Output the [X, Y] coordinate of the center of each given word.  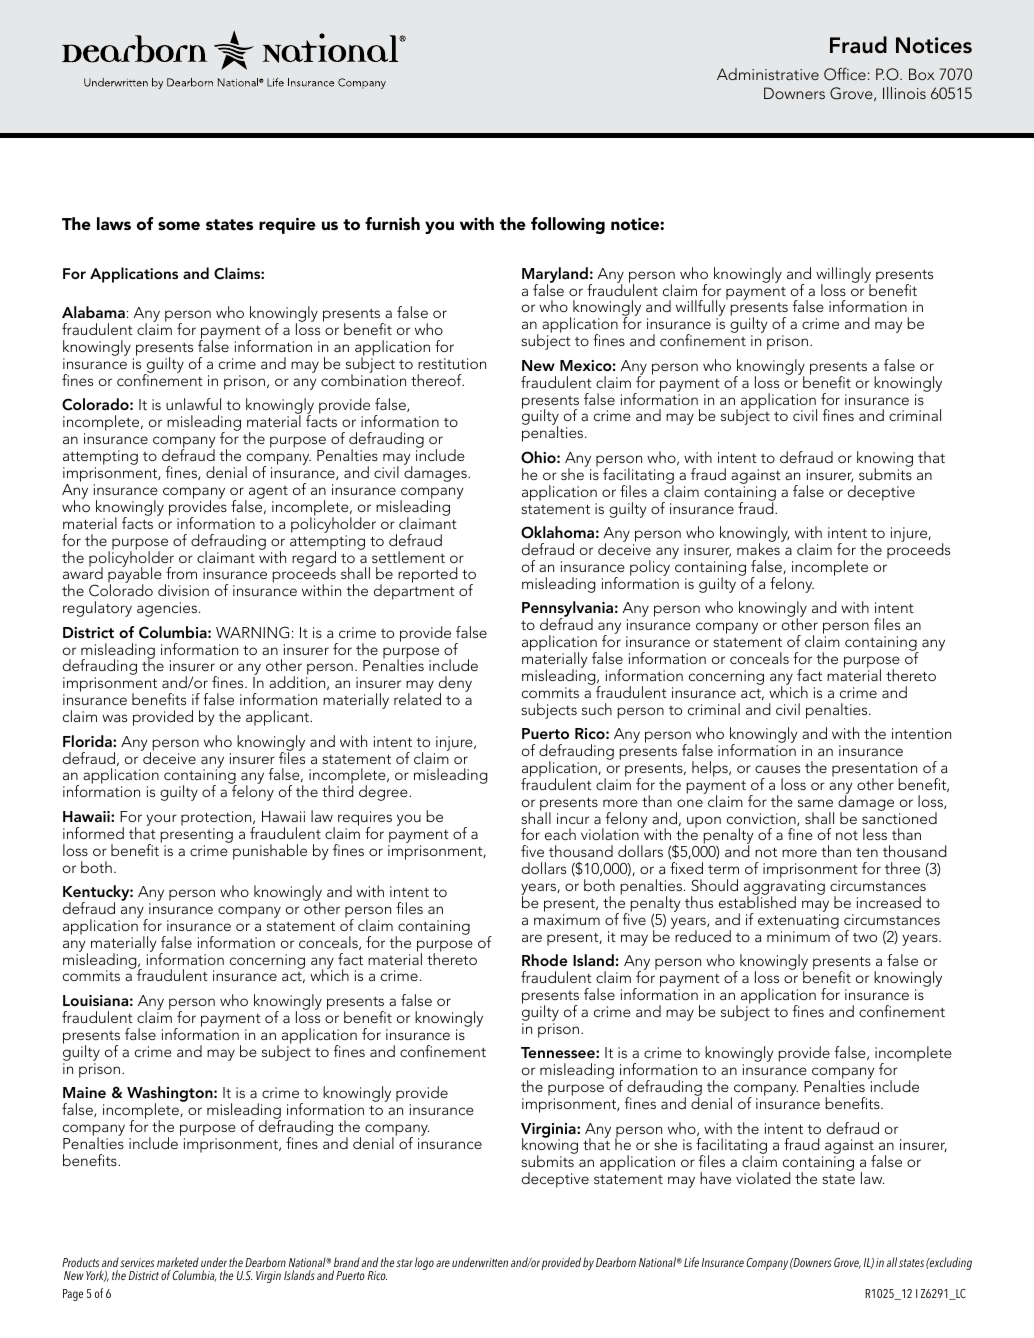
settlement [408, 557]
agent [268, 494]
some [179, 225]
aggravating [784, 889]
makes [759, 548]
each [560, 834]
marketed [178, 1262]
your [161, 820]
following [568, 225]
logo [424, 1263]
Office [845, 74]
